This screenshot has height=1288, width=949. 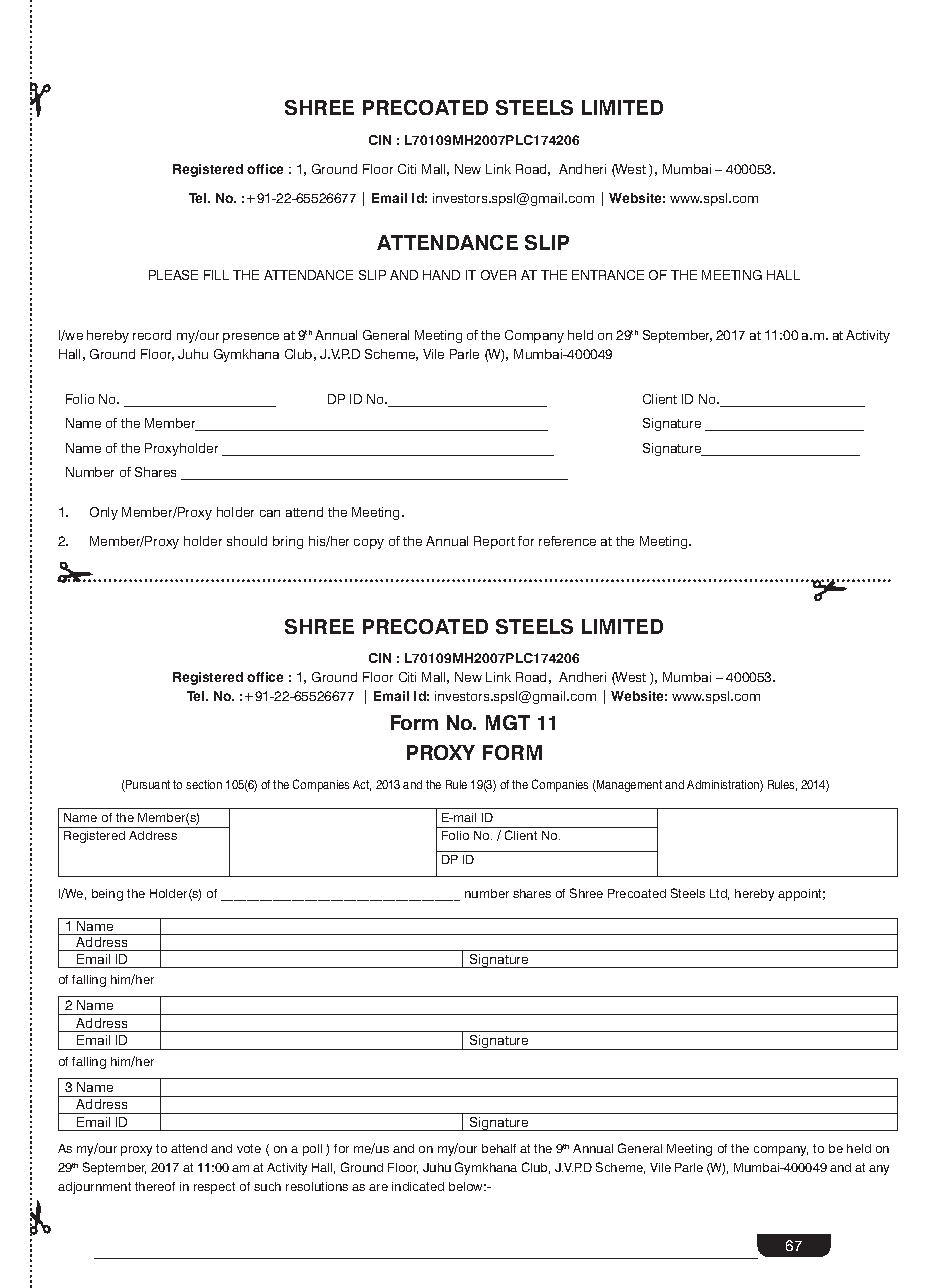 What do you see at coordinates (508, 722) in the screenshot?
I see `MGT` at bounding box center [508, 722].
